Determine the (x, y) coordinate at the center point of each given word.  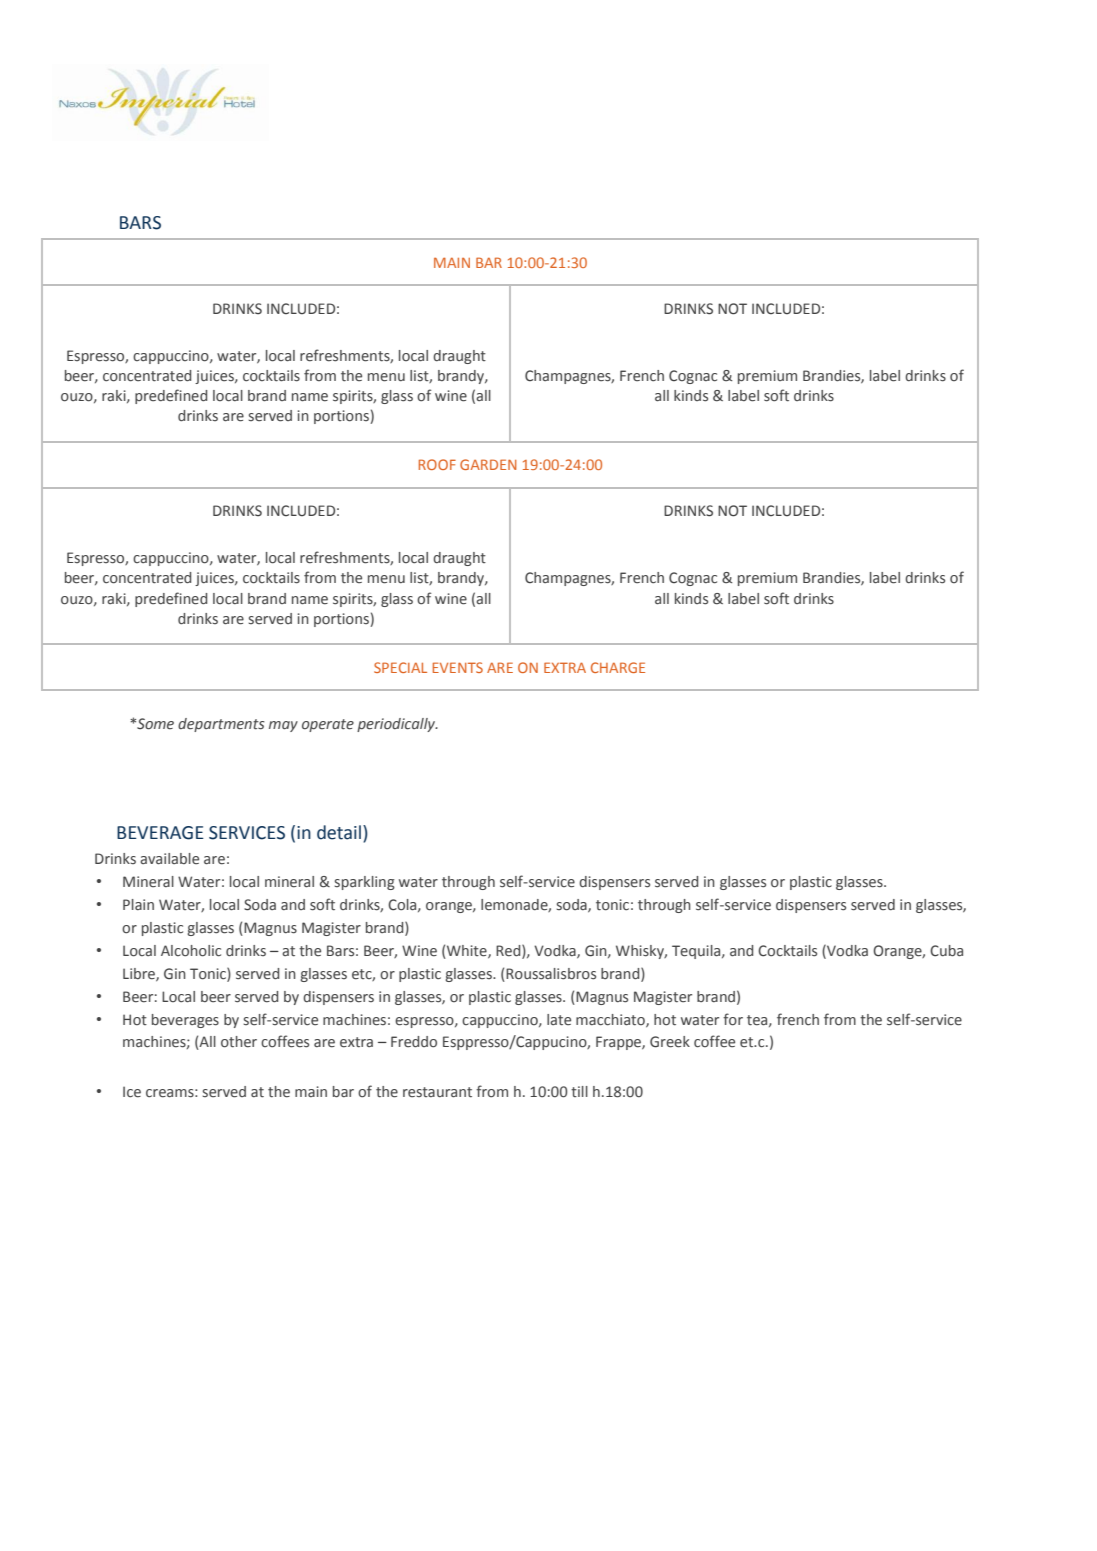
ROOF (437, 464)
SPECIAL (400, 667)
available (169, 859)
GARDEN (488, 464)
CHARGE (618, 667)
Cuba (946, 951)
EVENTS (458, 667)
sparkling (365, 883)
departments (221, 725)
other (239, 1042)
